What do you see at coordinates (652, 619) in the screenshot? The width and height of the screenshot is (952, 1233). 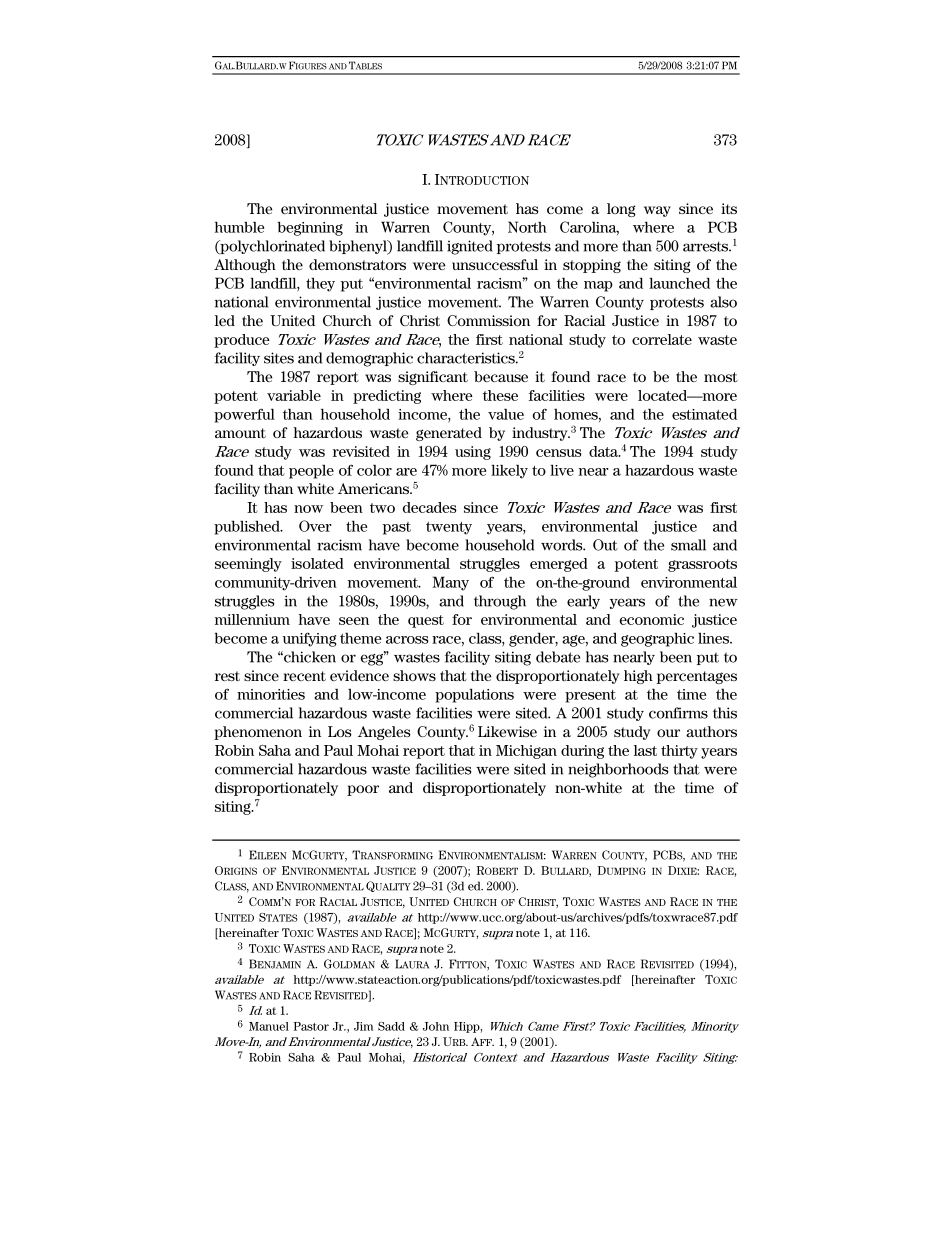 I see `economic` at bounding box center [652, 619].
